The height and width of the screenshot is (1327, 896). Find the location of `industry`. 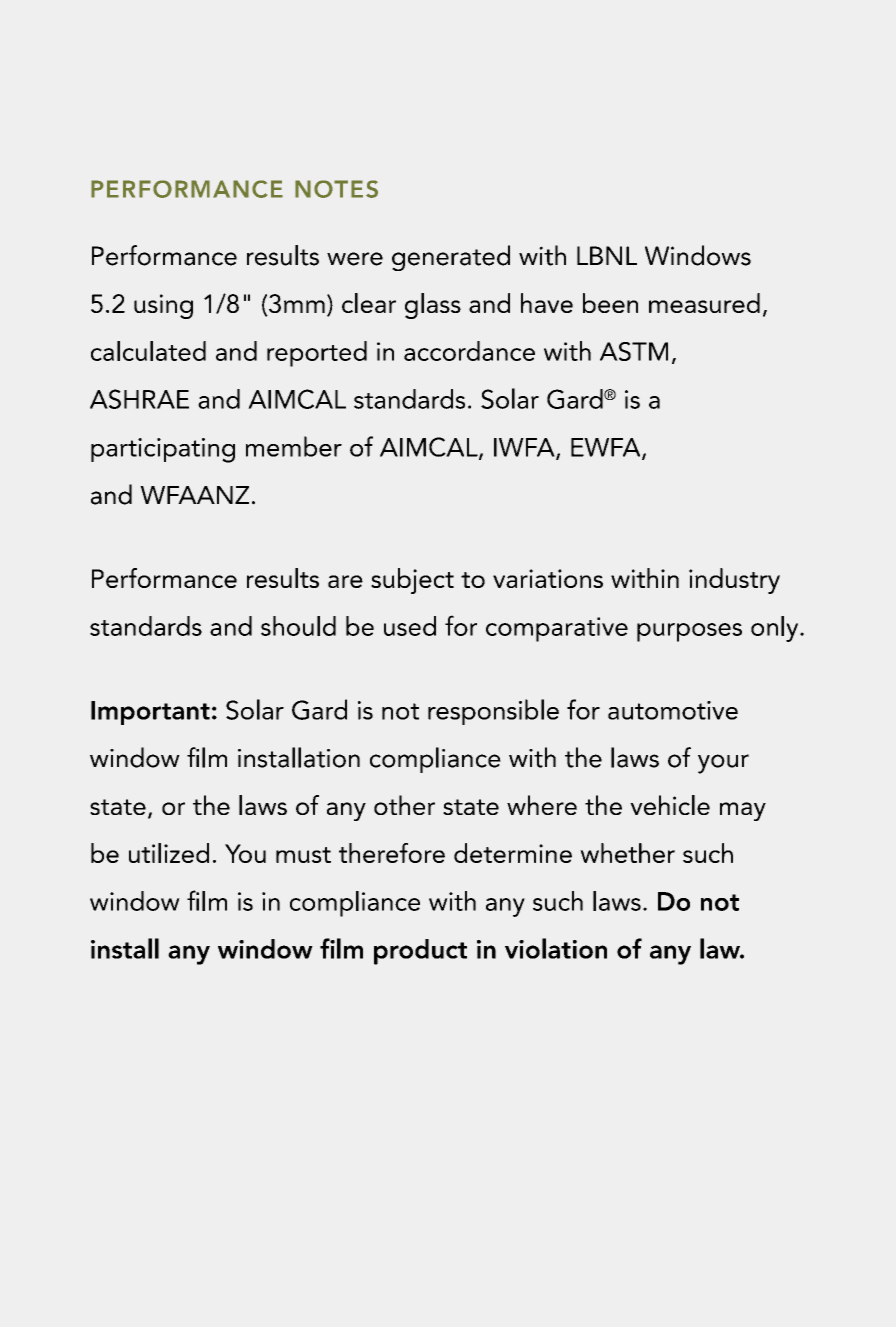

industry is located at coordinates (734, 581).
